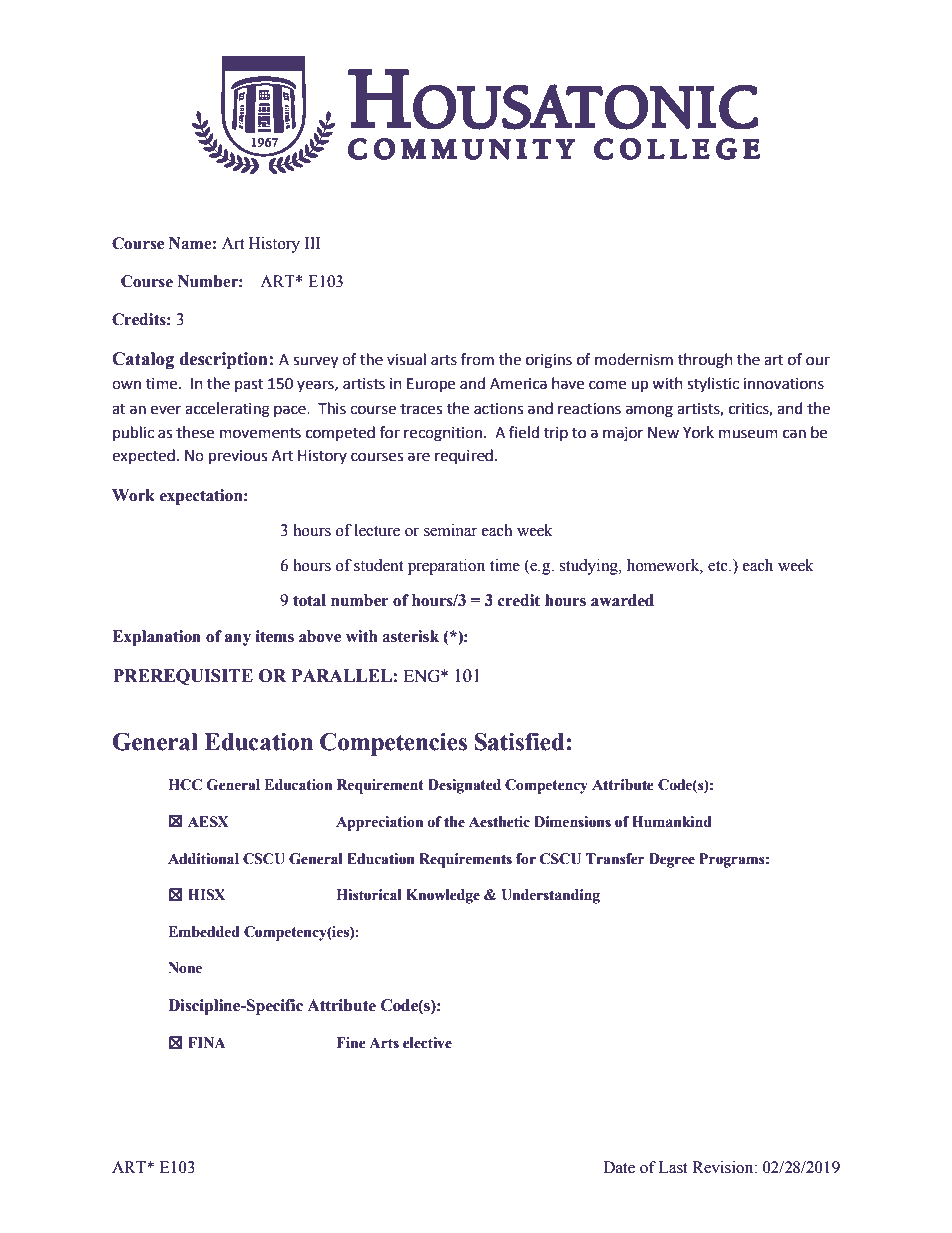  I want to click on FINA, so click(207, 1042).
